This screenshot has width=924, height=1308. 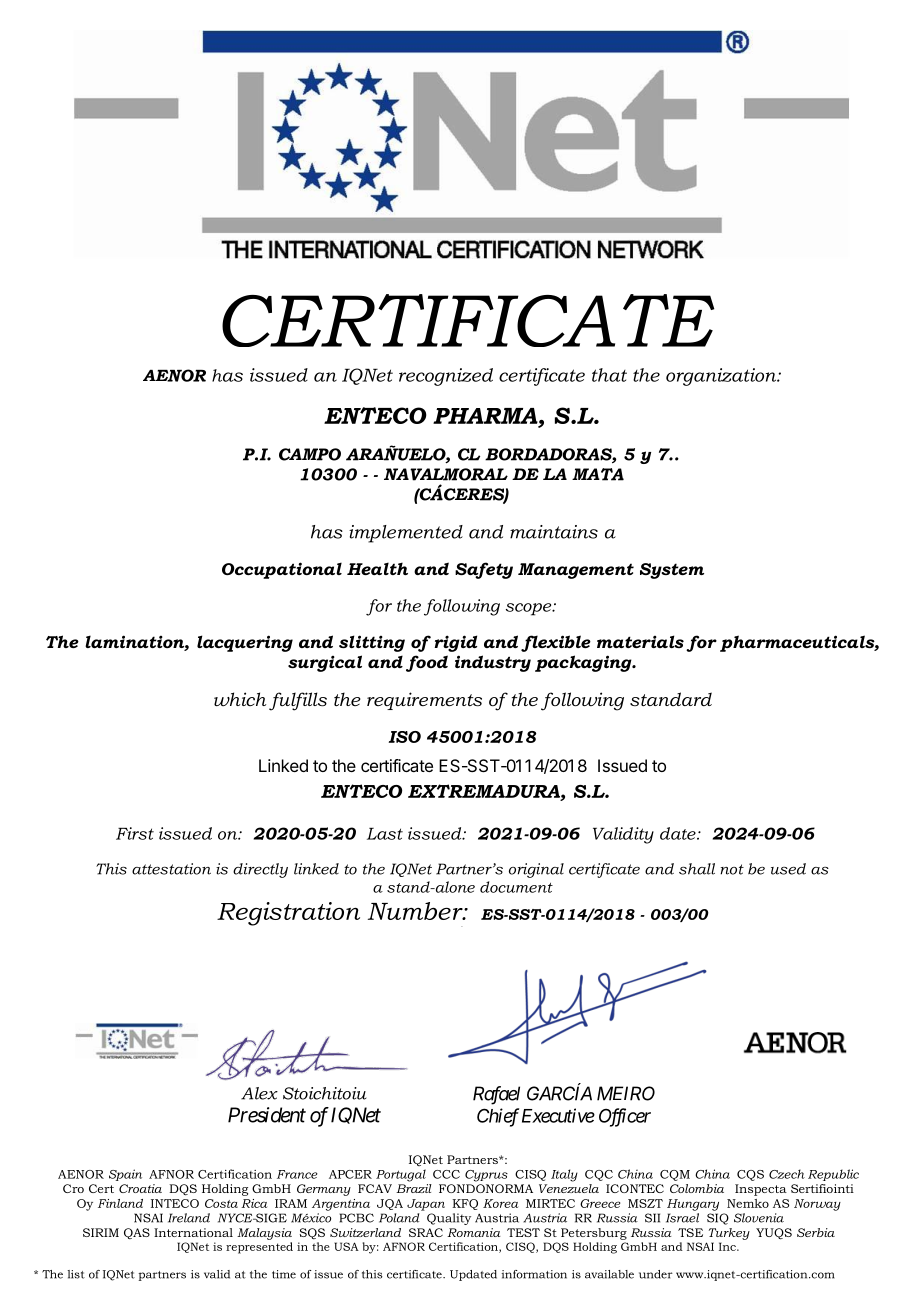 What do you see at coordinates (474, 1232) in the screenshot?
I see `Romania` at bounding box center [474, 1232].
